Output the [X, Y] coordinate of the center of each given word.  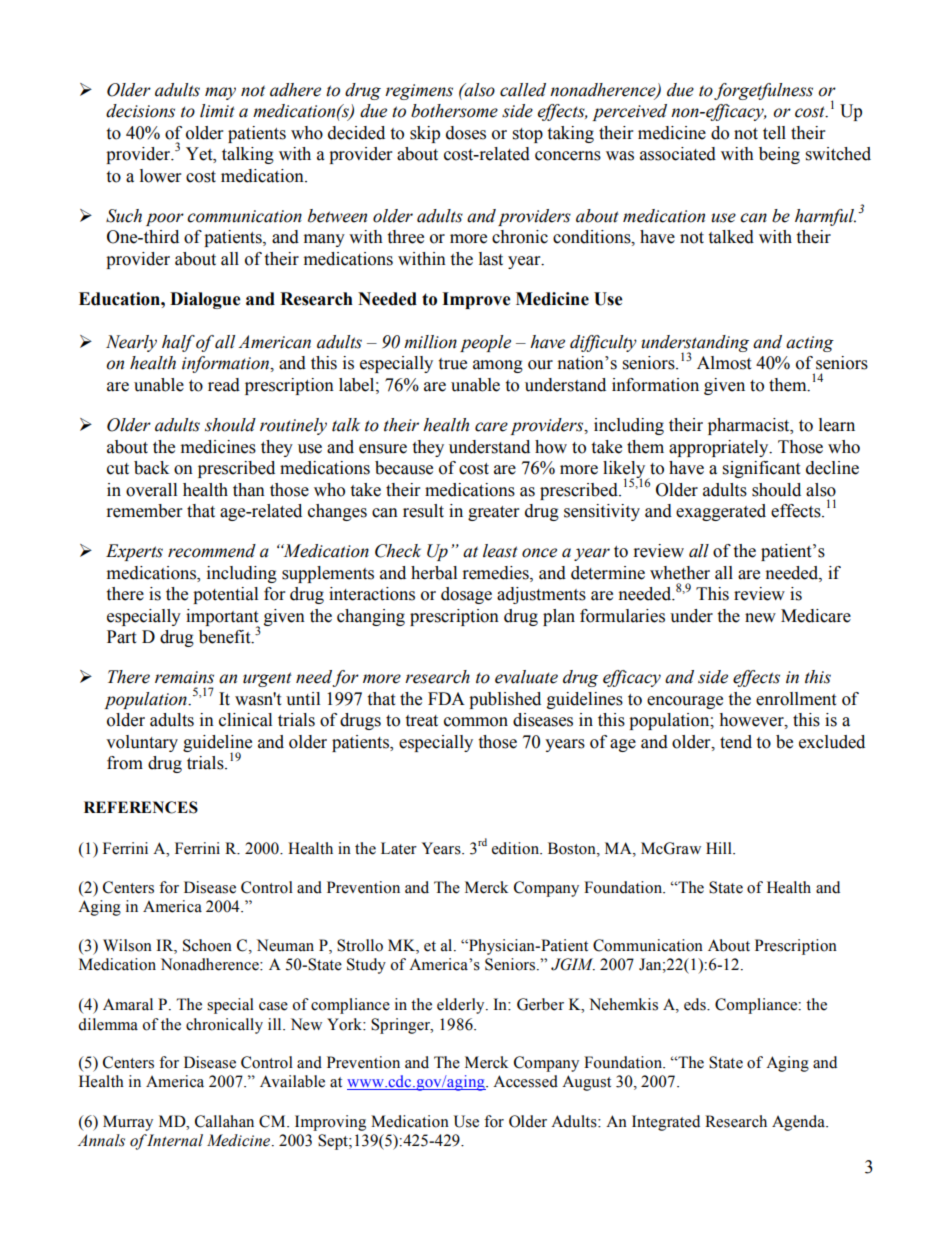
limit [217, 111]
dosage [466, 595]
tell [774, 133]
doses [466, 133]
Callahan [224, 1121]
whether [680, 573]
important [223, 618]
